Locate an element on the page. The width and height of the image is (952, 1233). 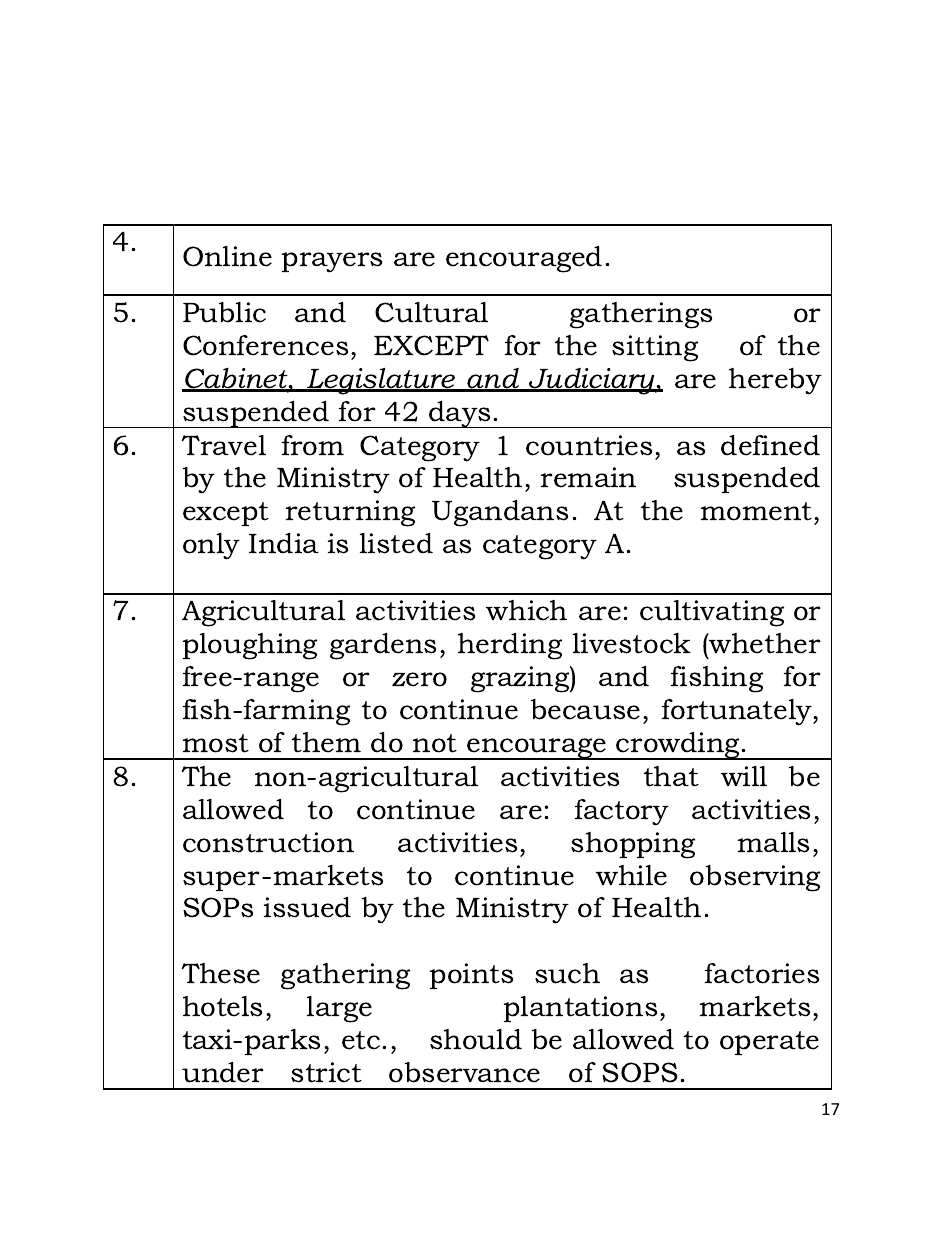
prayers is located at coordinates (332, 262).
